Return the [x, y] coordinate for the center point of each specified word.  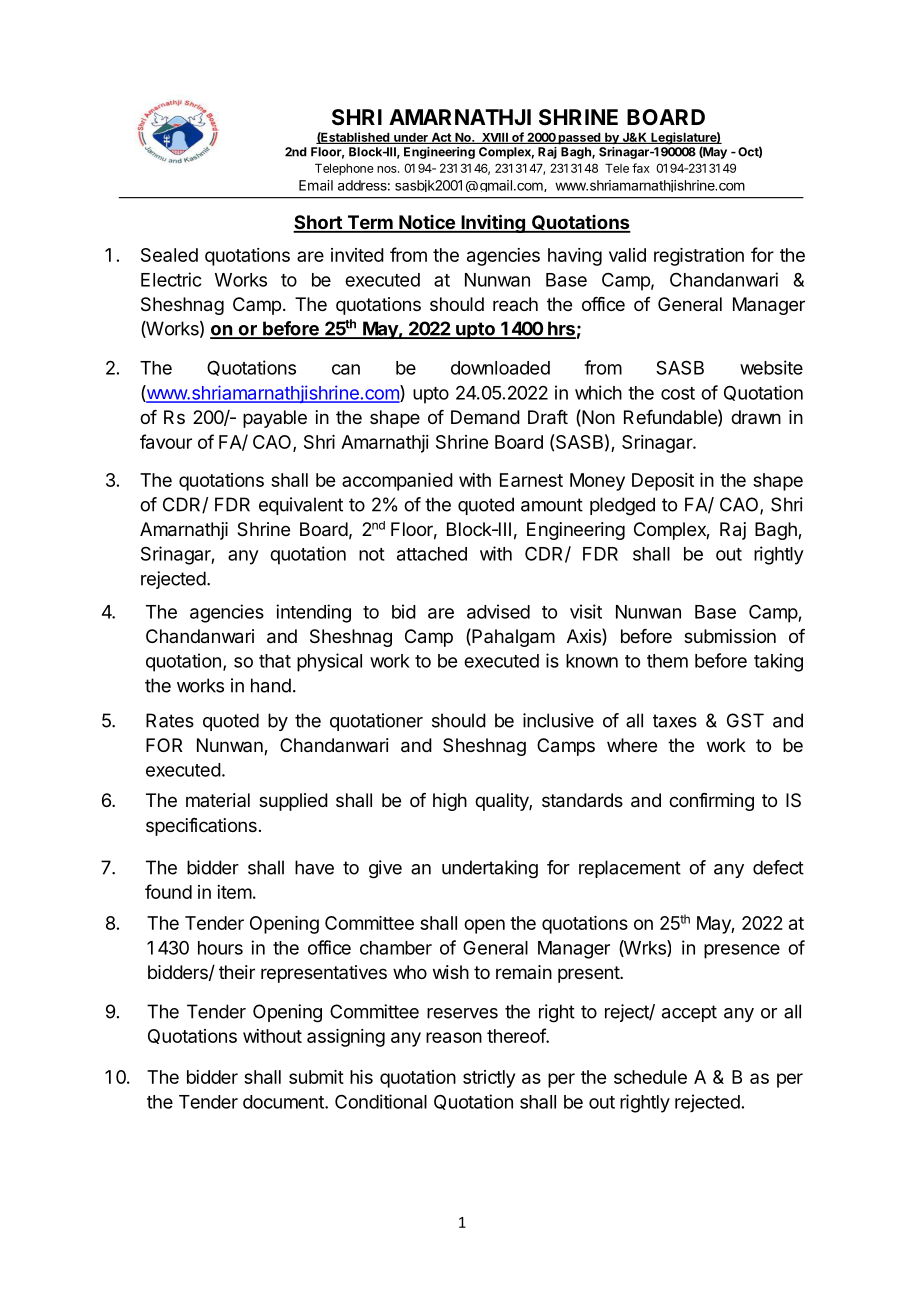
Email [316, 185]
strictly [489, 1079]
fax [641, 168]
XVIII [494, 138]
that [275, 661]
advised [498, 611]
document [284, 1102]
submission [730, 636]
